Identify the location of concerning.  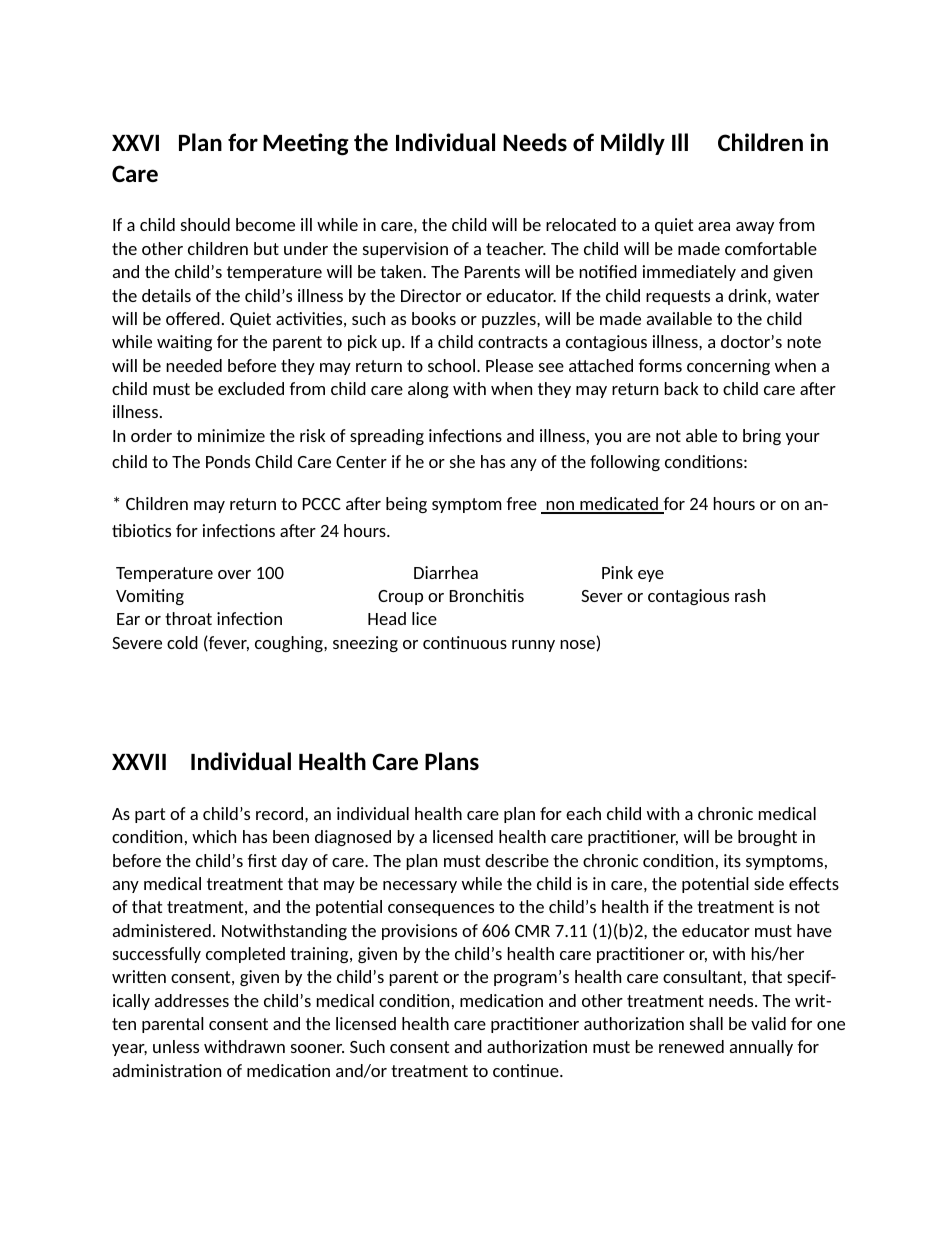
(728, 367).
